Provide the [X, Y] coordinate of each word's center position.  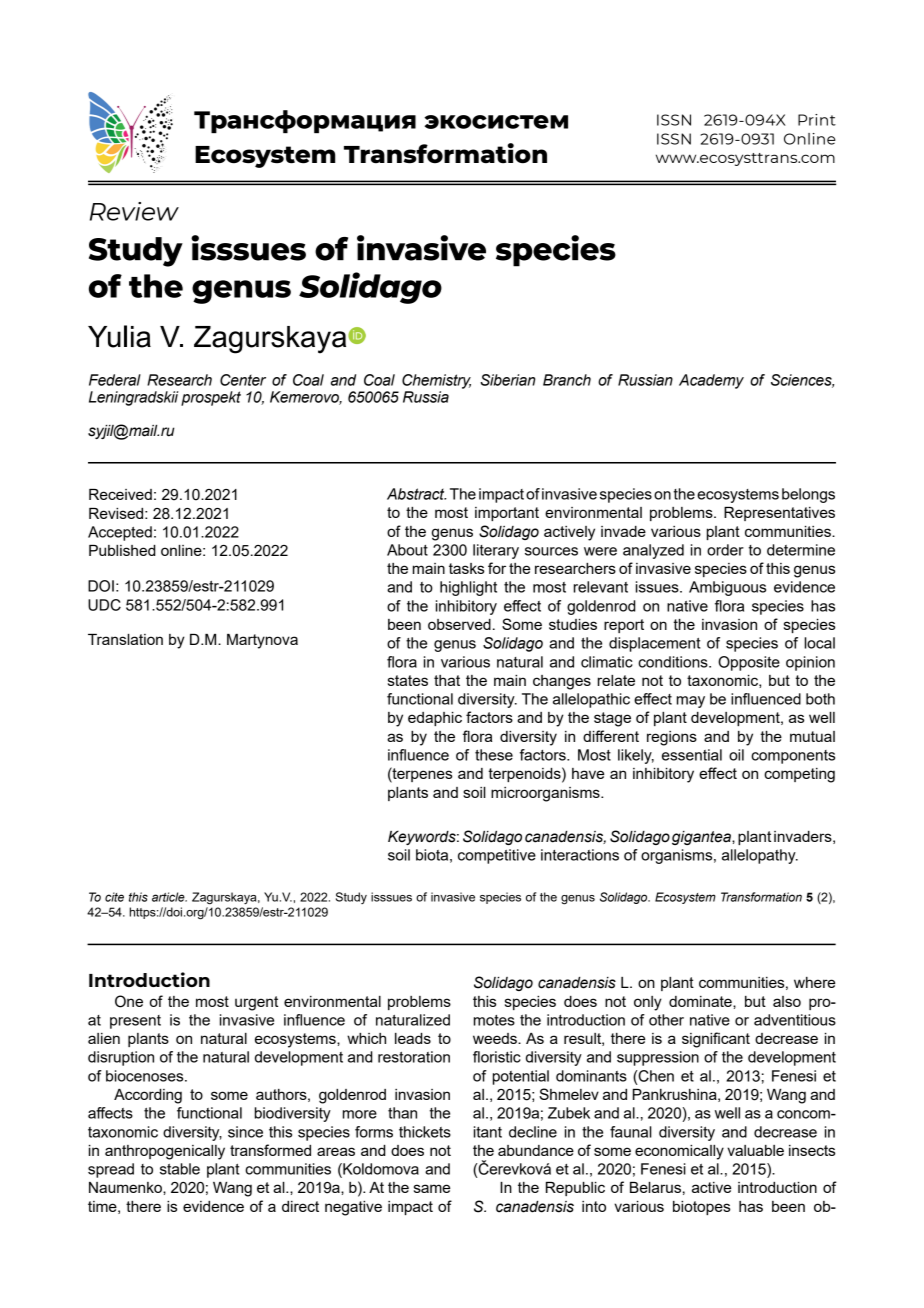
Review [134, 211]
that [447, 680]
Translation [125, 639]
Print [817, 120]
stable [180, 1169]
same [432, 1188]
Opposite [749, 663]
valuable [755, 1150]
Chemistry [436, 381]
